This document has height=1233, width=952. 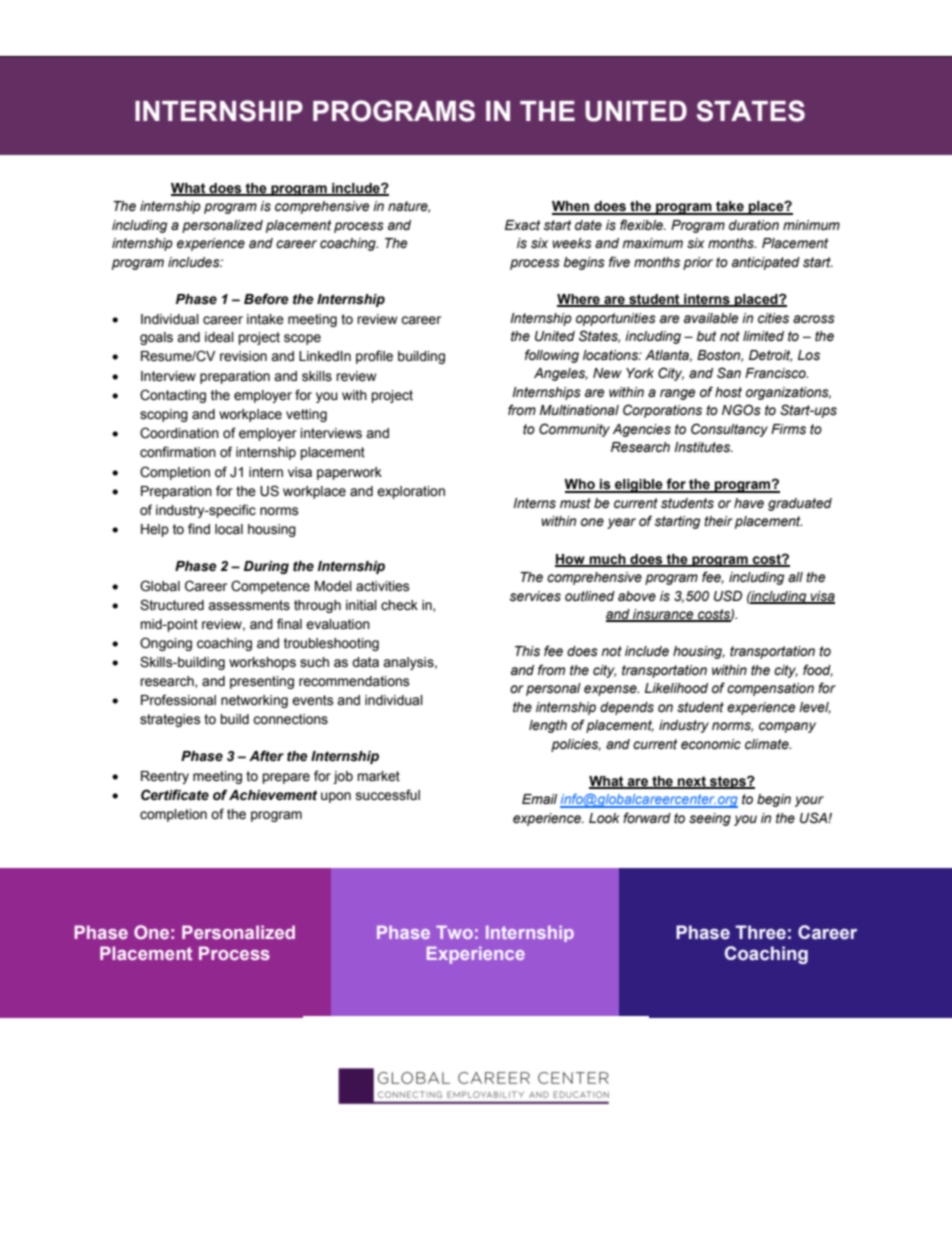 What do you see at coordinates (273, 795) in the document?
I see `Achievement` at bounding box center [273, 795].
